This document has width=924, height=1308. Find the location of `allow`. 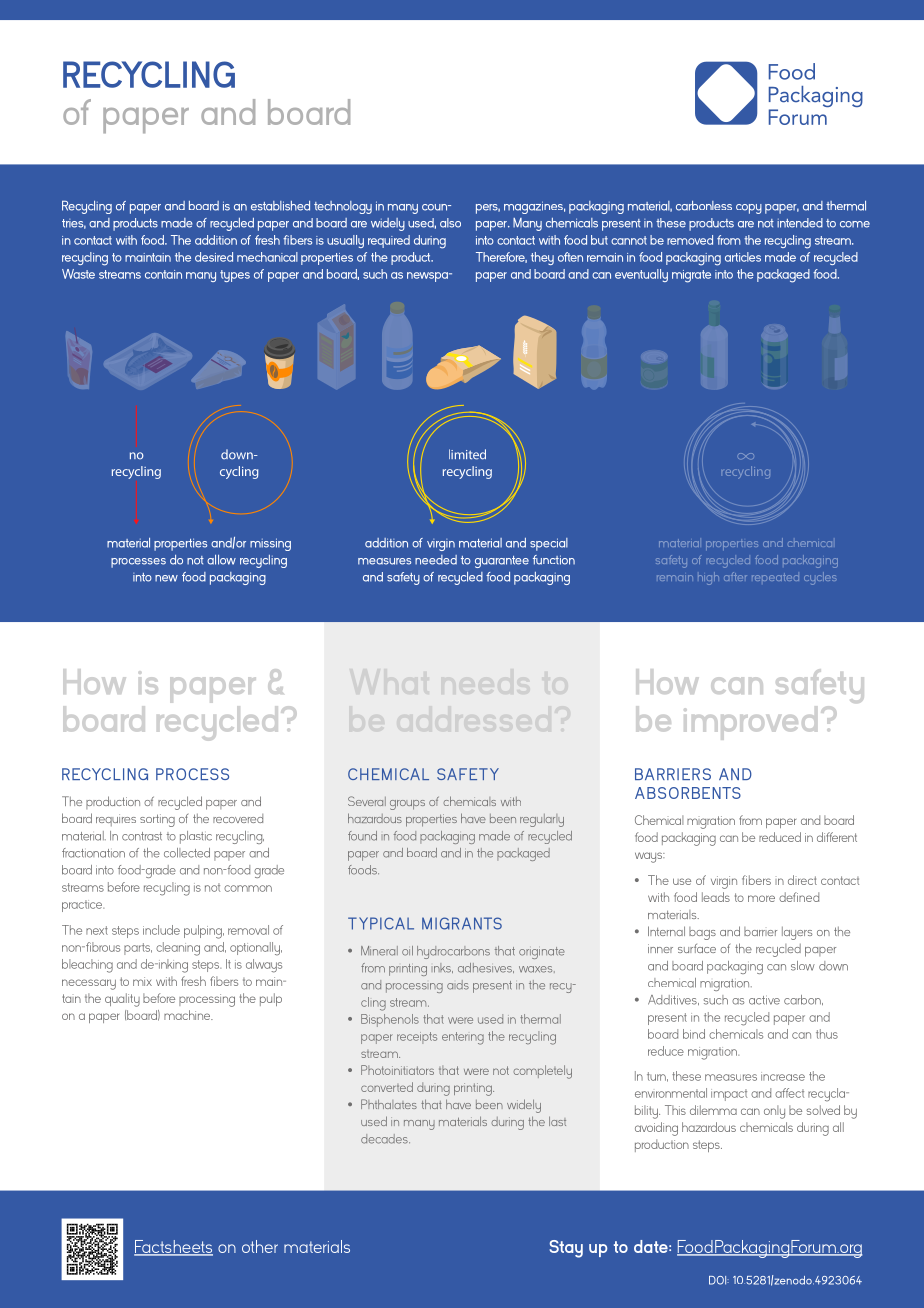

allow is located at coordinates (221, 560).
